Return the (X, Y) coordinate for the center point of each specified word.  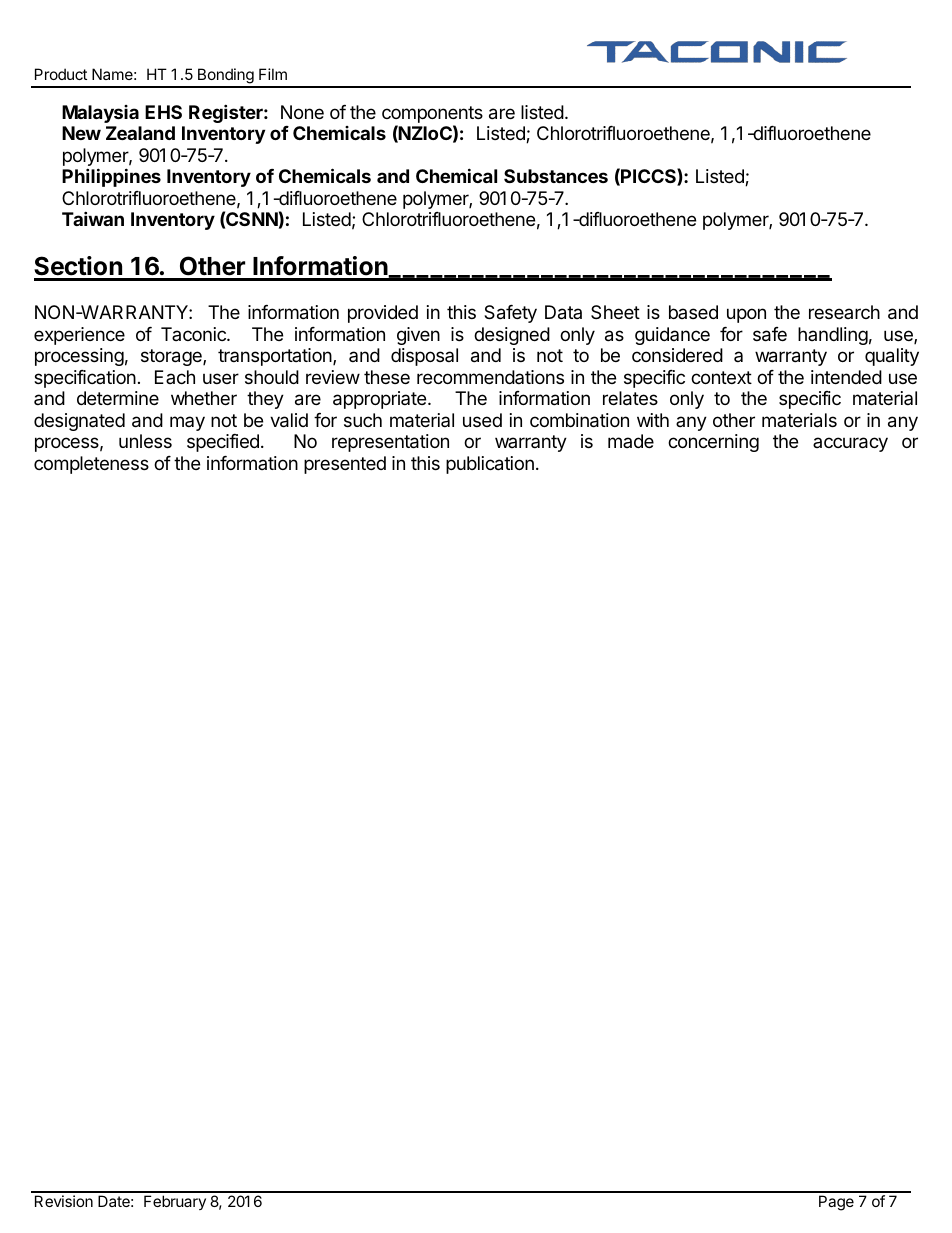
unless (145, 441)
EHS (163, 112)
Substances (556, 176)
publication (490, 465)
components (432, 116)
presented (345, 465)
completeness (91, 465)
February (175, 1202)
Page (836, 1203)
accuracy (850, 444)
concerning (713, 443)
